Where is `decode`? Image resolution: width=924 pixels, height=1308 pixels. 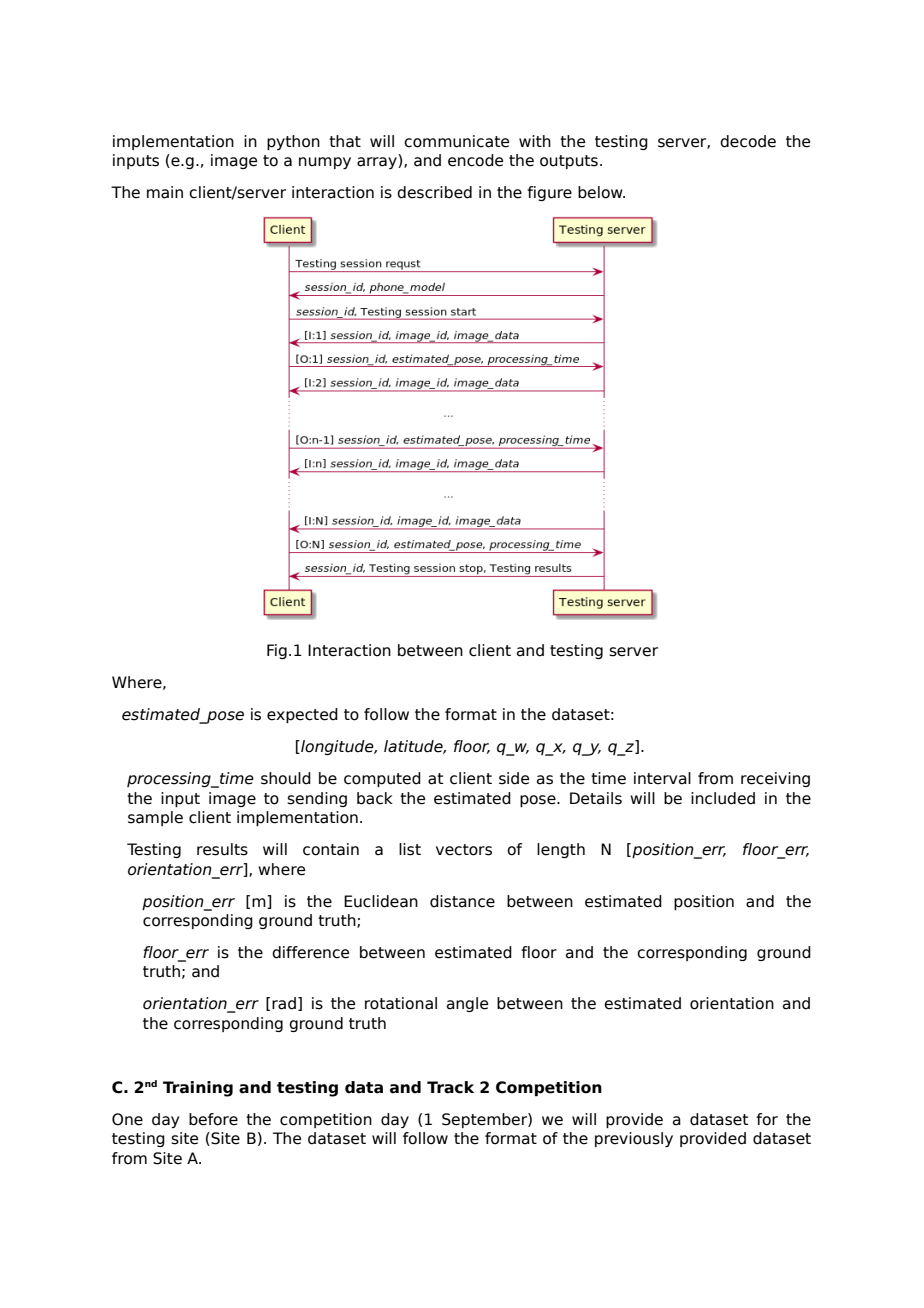
decode is located at coordinates (748, 141).
